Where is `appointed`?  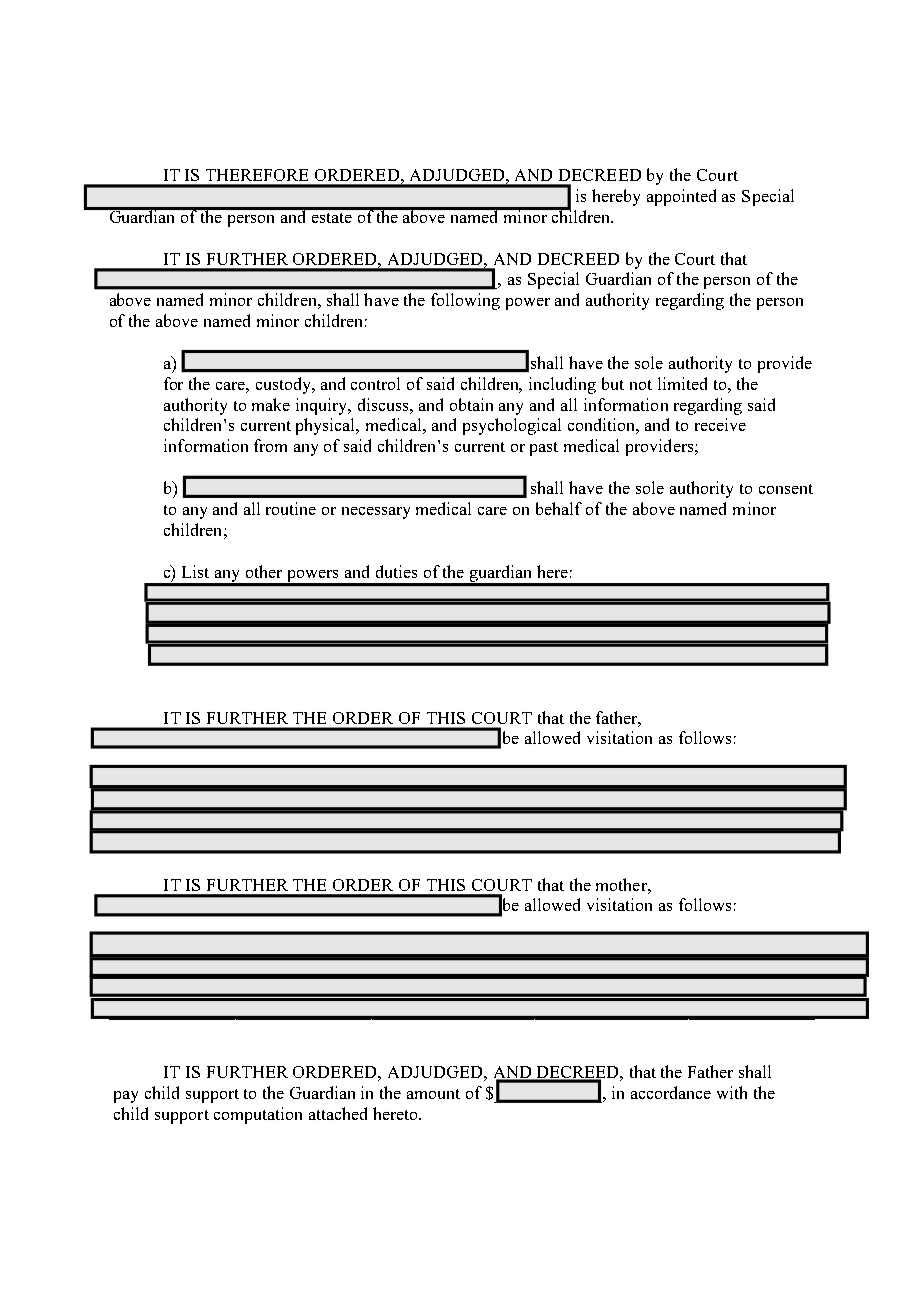
appointed is located at coordinates (681, 197).
